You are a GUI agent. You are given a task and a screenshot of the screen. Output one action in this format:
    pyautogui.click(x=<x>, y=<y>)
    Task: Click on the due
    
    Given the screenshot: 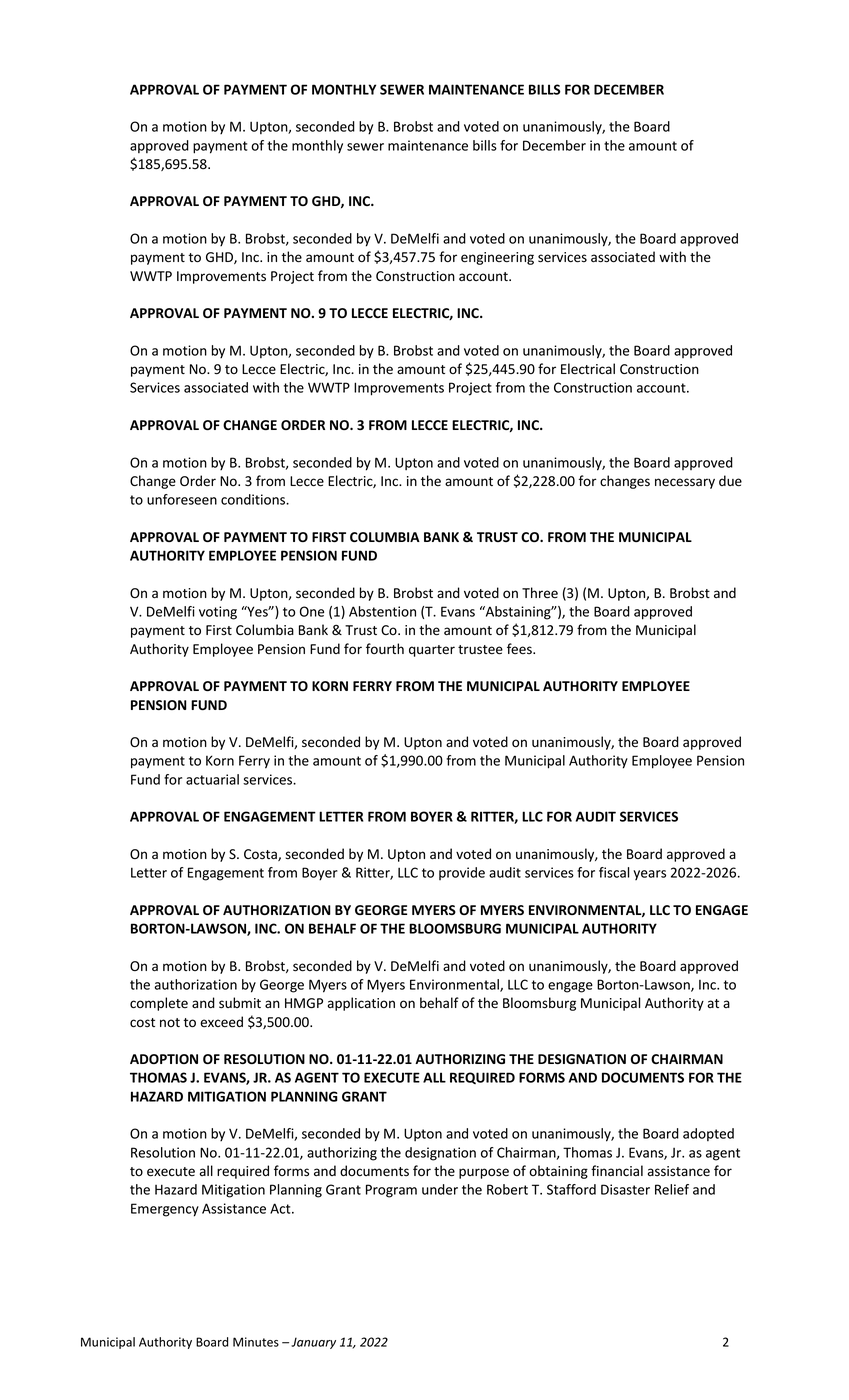 What is the action you would take?
    pyautogui.click(x=730, y=481)
